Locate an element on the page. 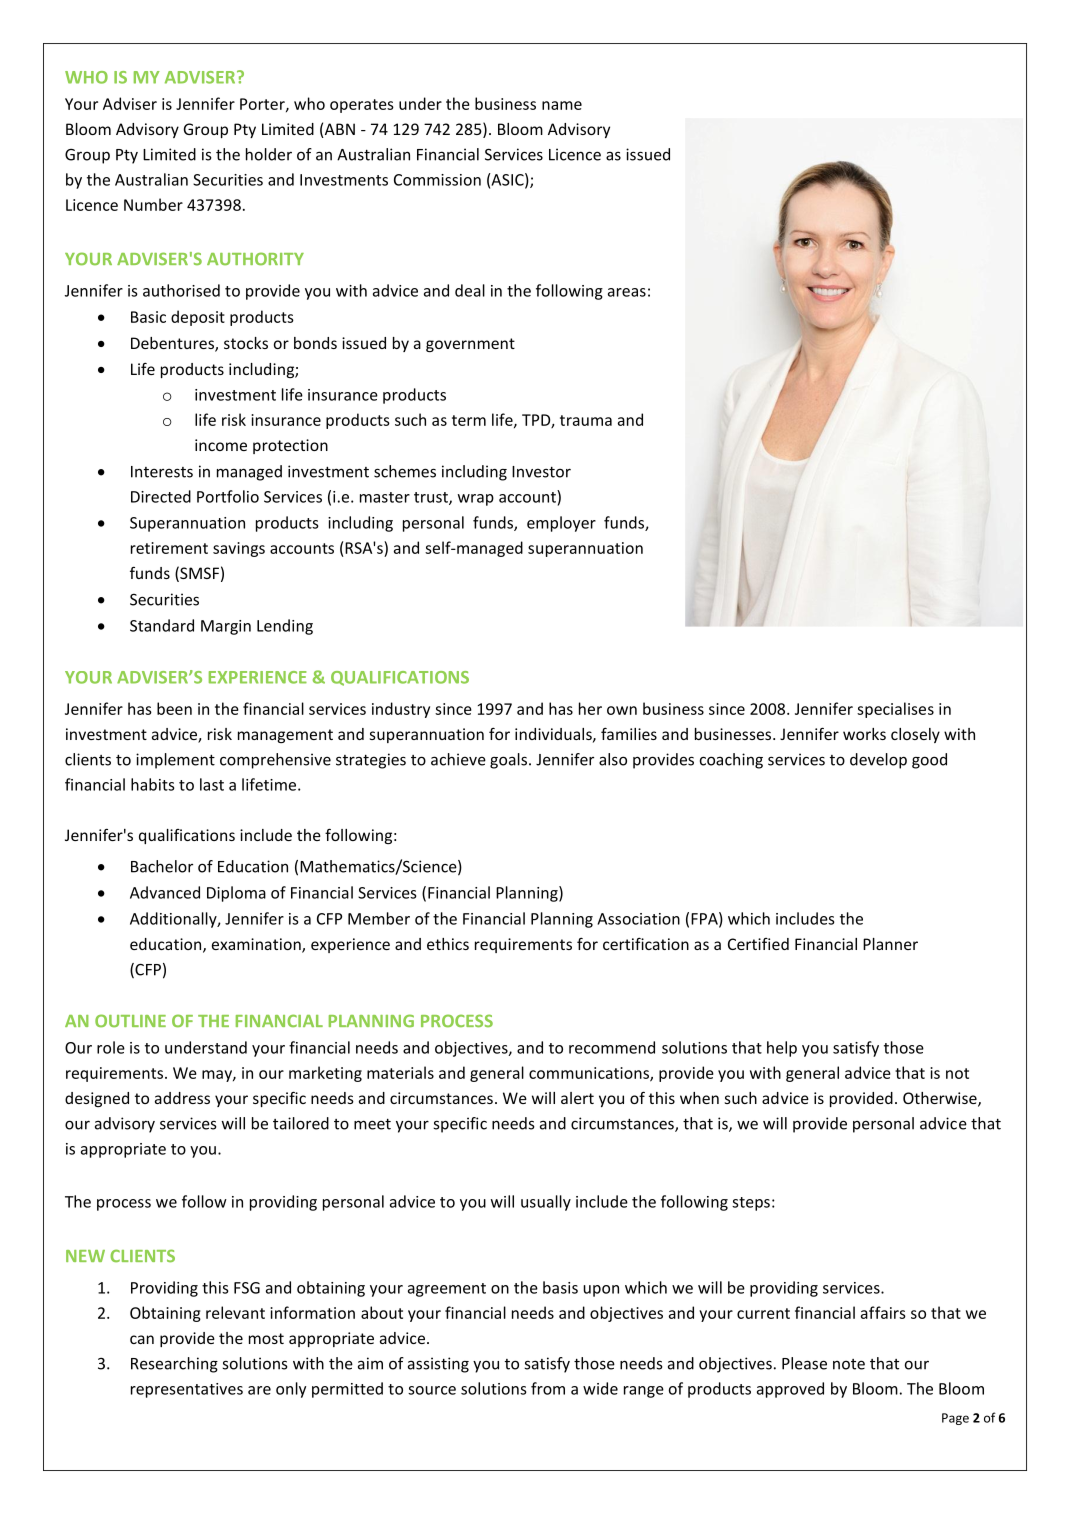  Planner is located at coordinates (890, 944).
